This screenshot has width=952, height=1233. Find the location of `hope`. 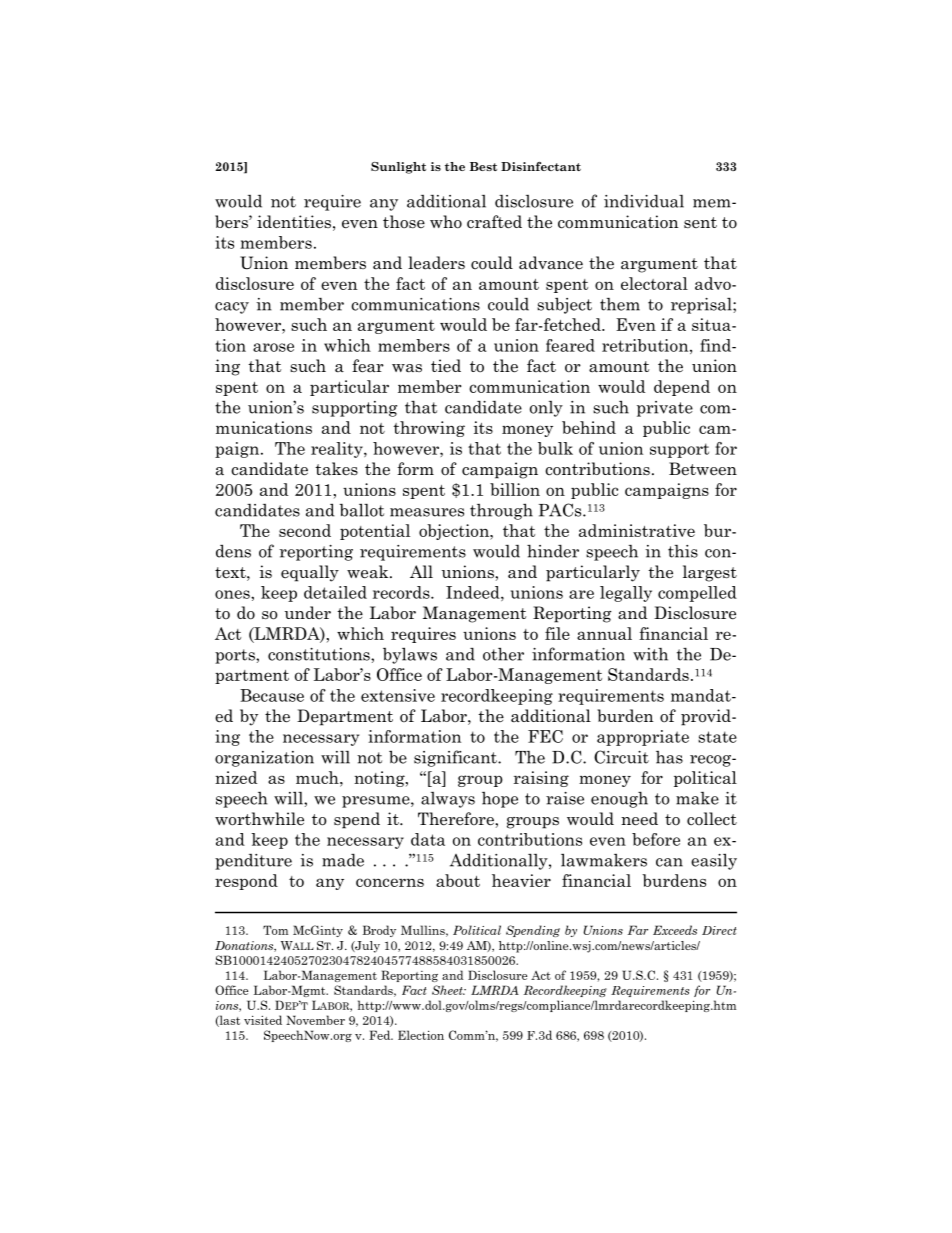

hope is located at coordinates (500, 800).
